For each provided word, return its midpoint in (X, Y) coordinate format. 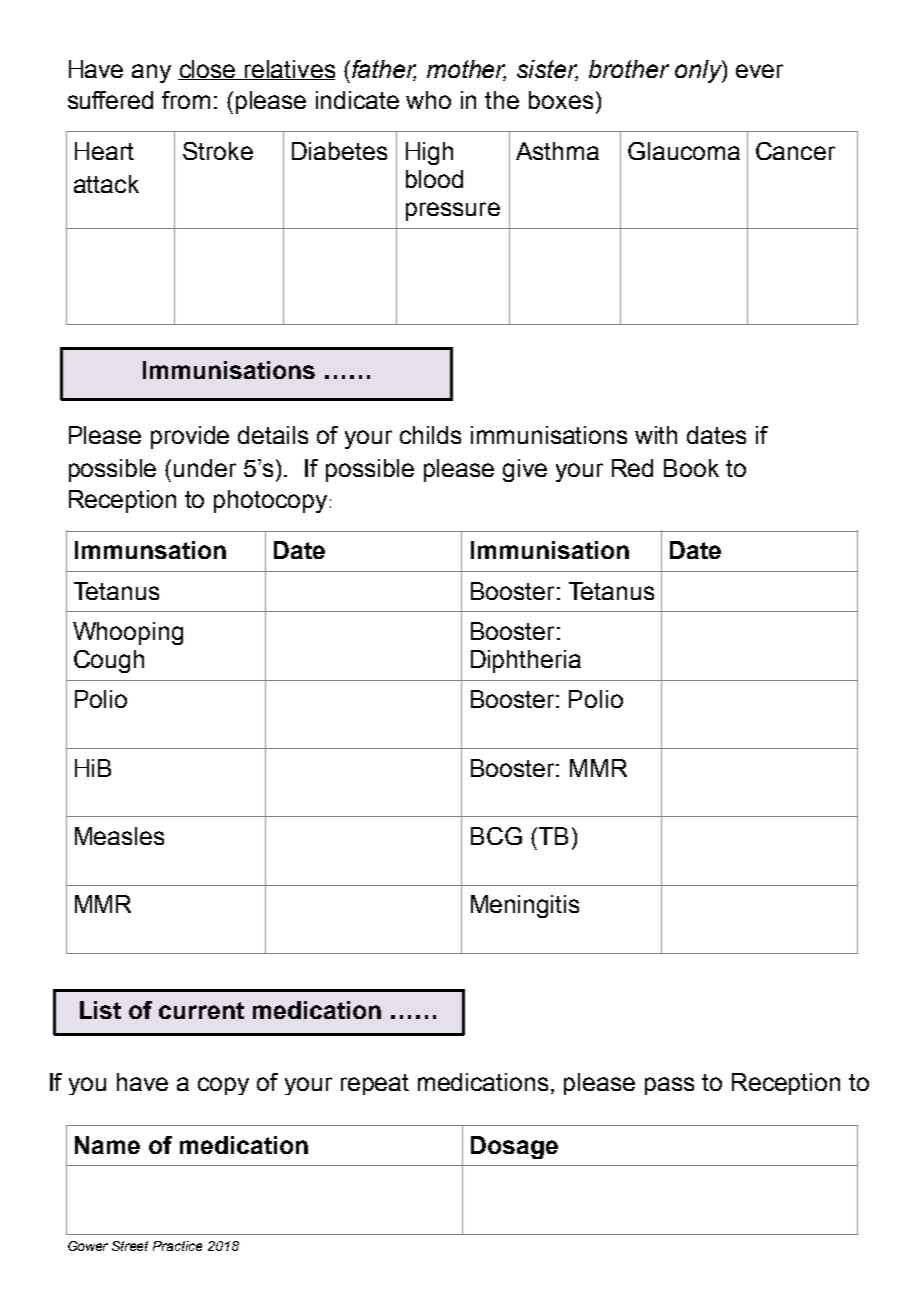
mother (466, 70)
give (525, 470)
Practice (177, 1246)
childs (430, 435)
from (186, 100)
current (201, 1010)
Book (691, 468)
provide (190, 437)
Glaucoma (684, 151)
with (656, 435)
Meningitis (525, 906)
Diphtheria (526, 661)
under (205, 468)
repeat (375, 1084)
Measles (119, 836)
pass (669, 1086)
